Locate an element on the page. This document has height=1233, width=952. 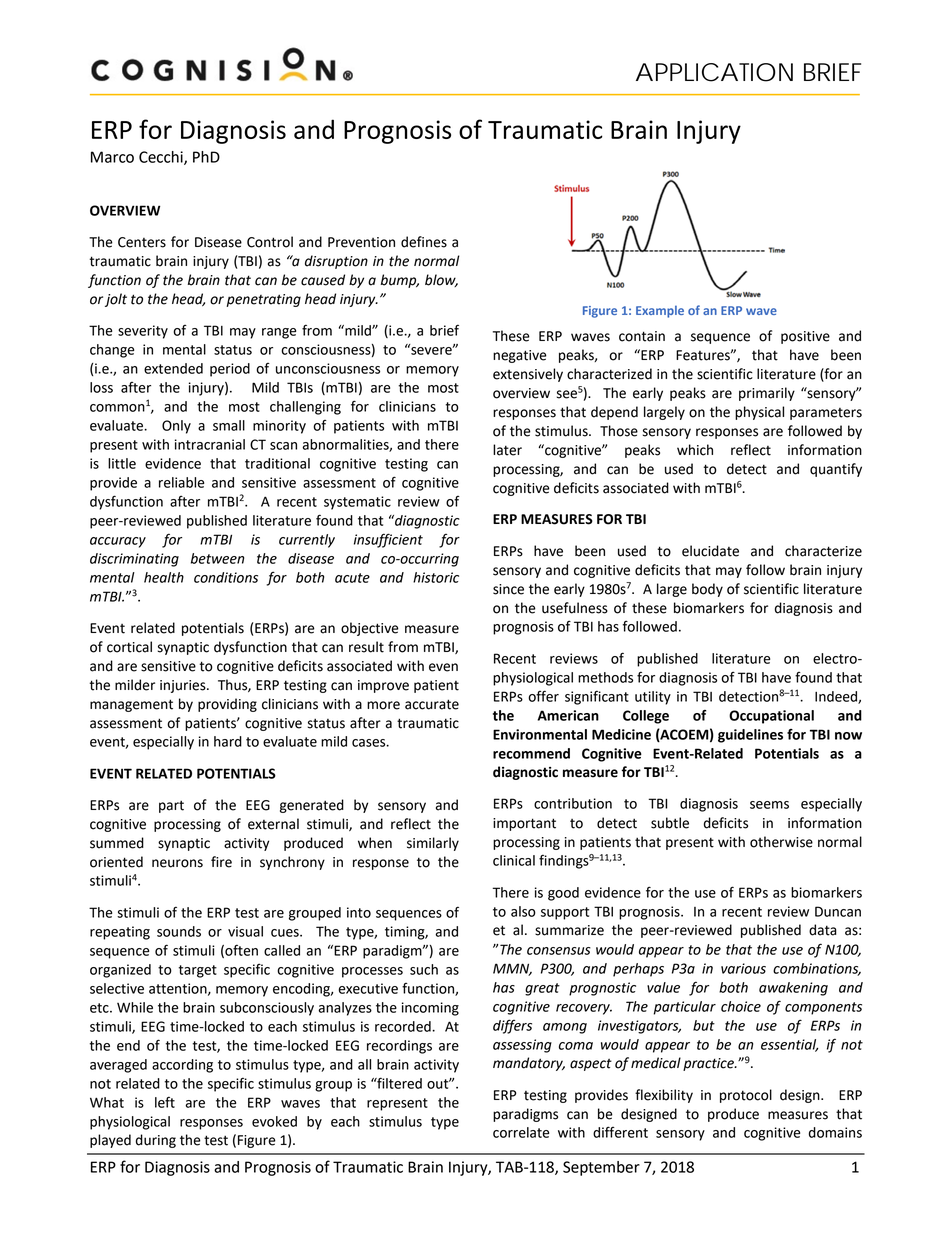
protocol is located at coordinates (746, 1096).
